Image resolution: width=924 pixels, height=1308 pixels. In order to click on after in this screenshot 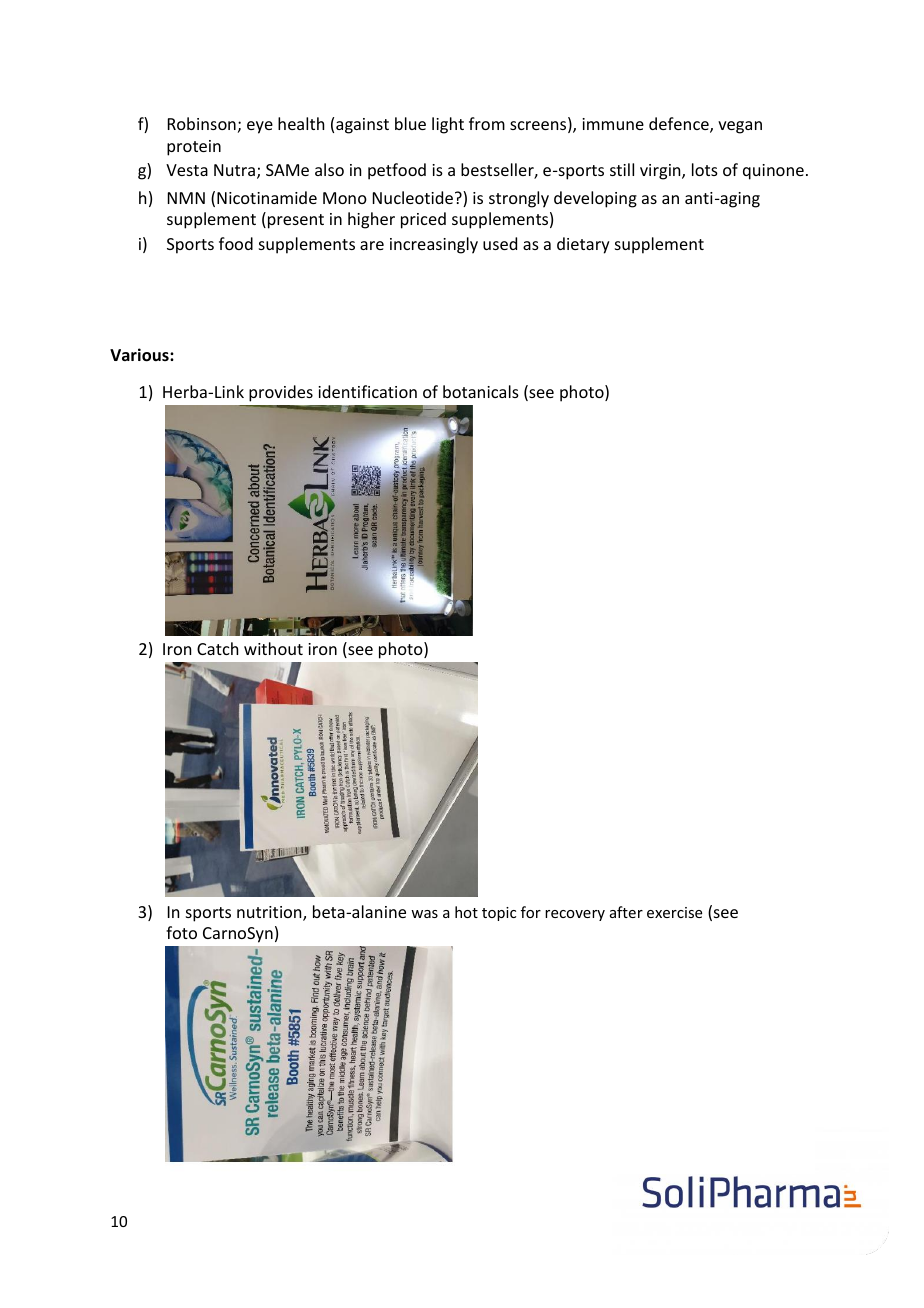, I will do `click(626, 912)`.
